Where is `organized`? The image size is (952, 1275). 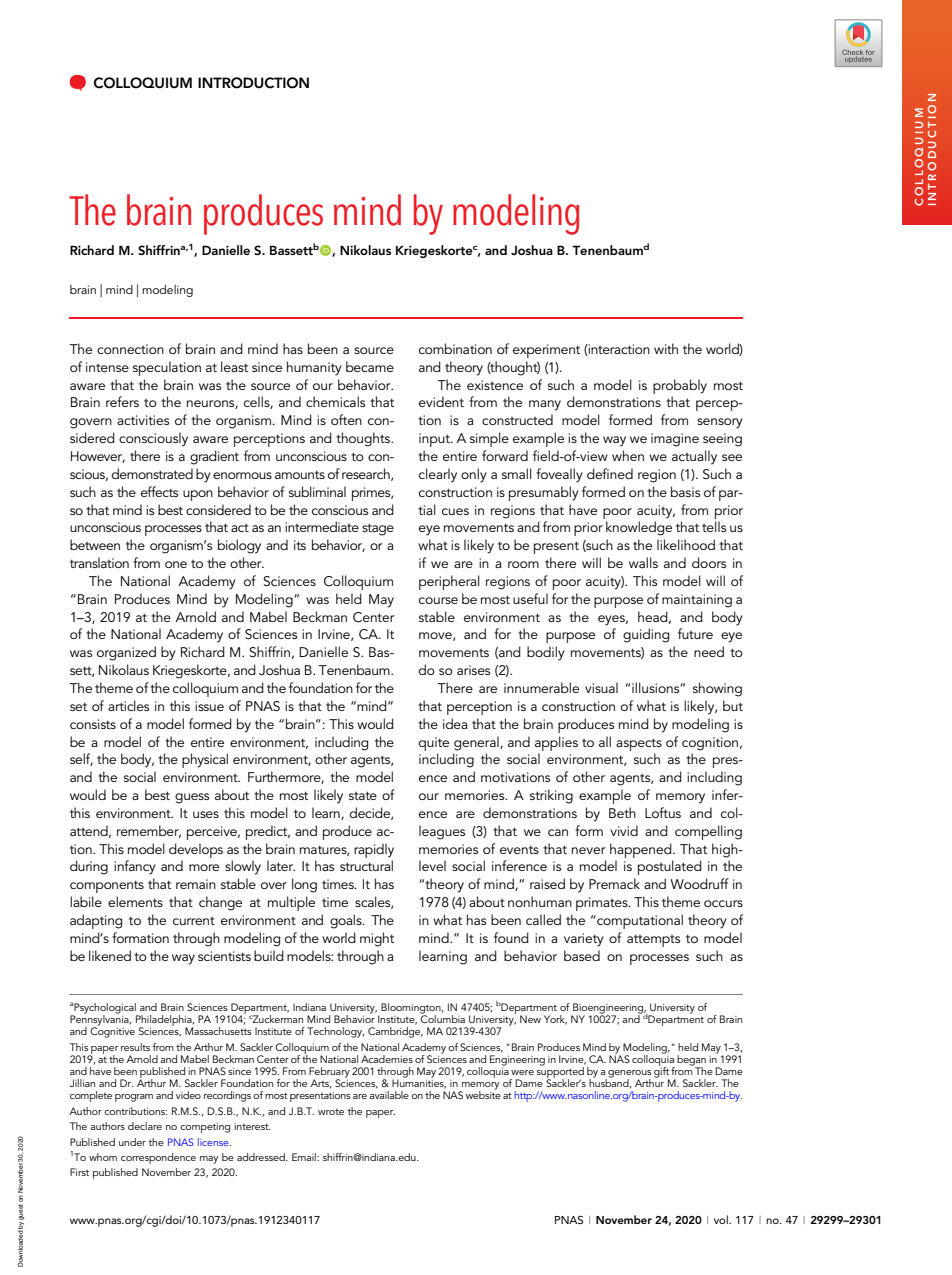 organized is located at coordinates (126, 653).
